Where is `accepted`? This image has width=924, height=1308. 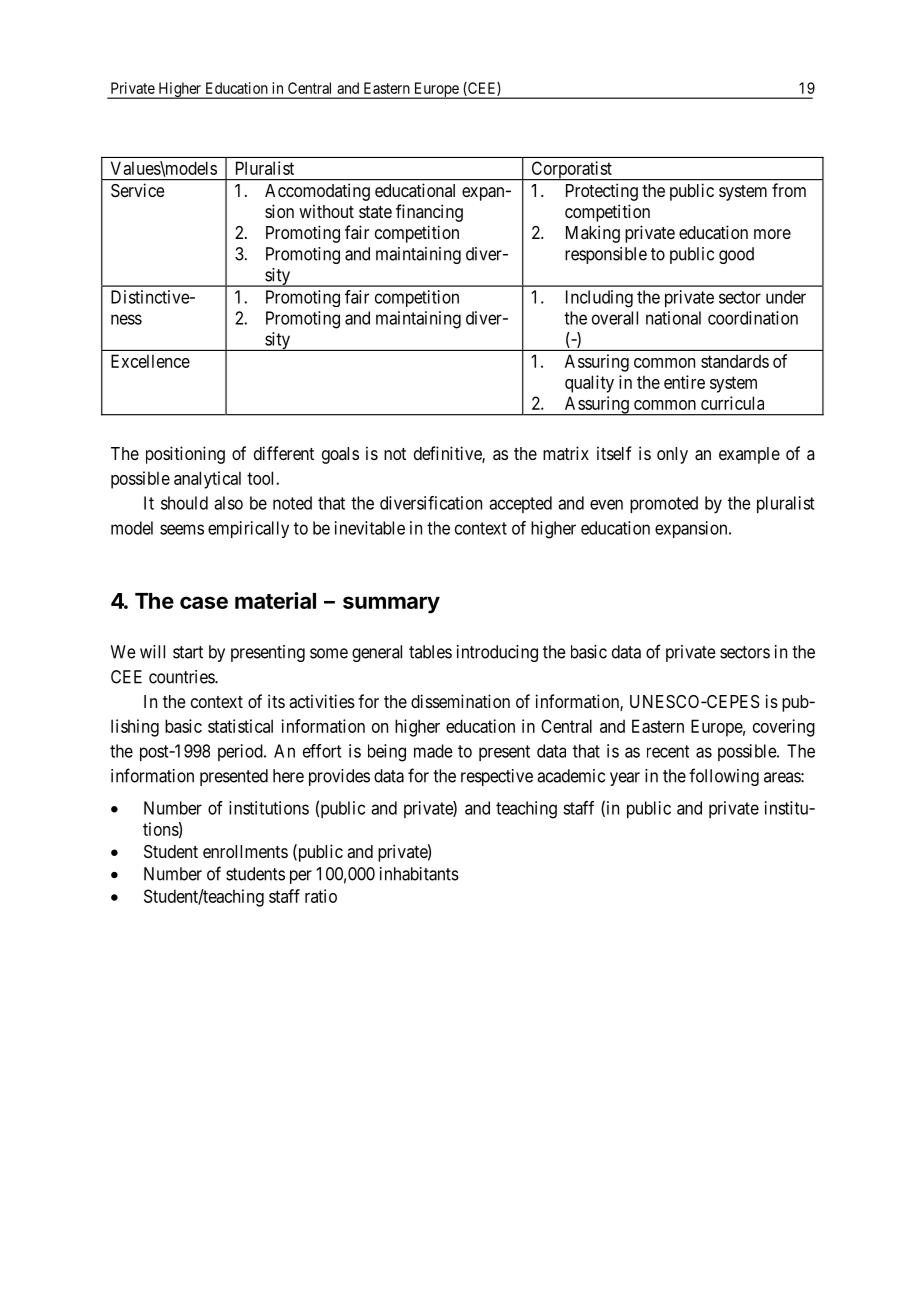
accepted is located at coordinates (520, 504).
